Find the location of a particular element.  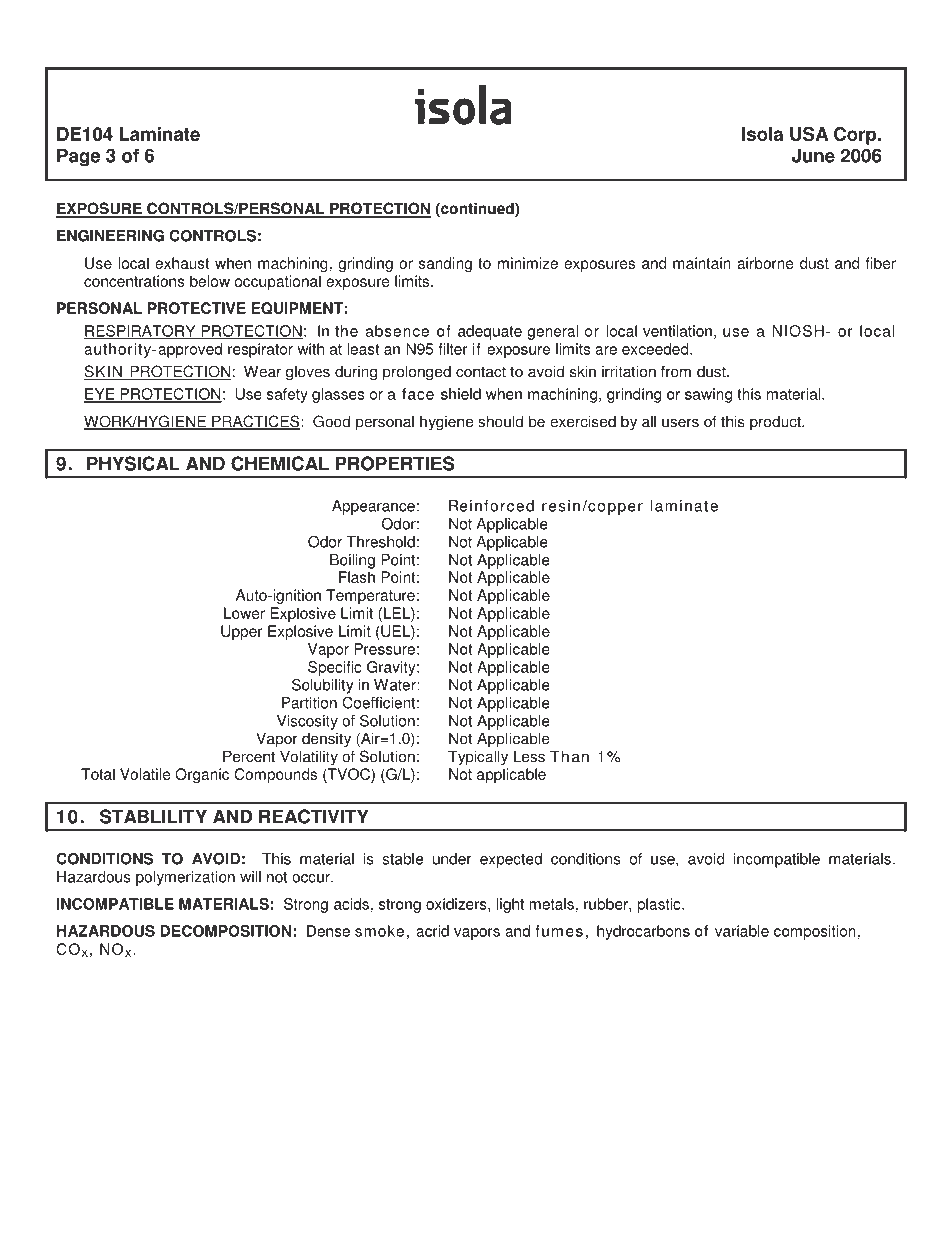

Less is located at coordinates (529, 756).
